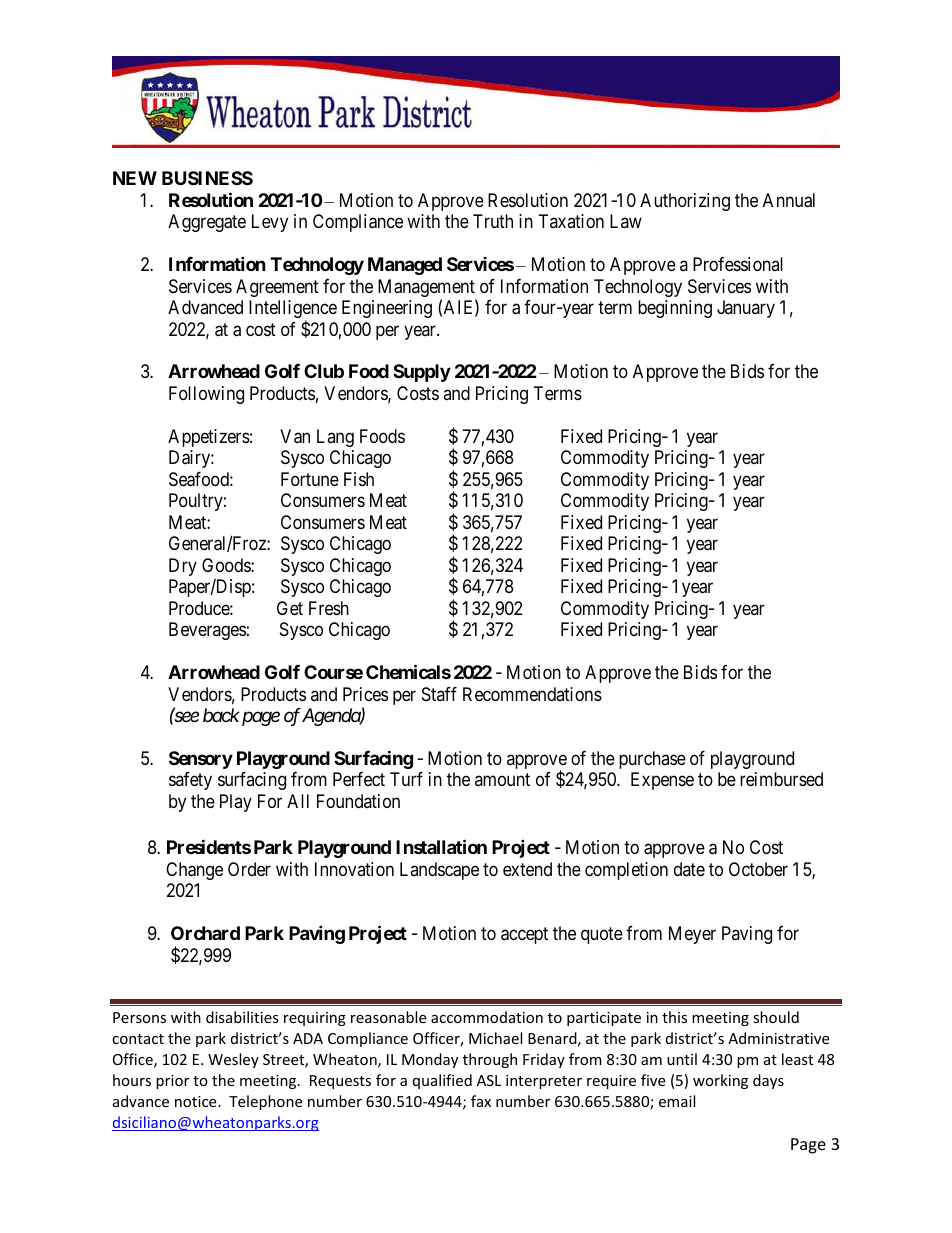 This image has width=952, height=1233. I want to click on working, so click(720, 1081).
